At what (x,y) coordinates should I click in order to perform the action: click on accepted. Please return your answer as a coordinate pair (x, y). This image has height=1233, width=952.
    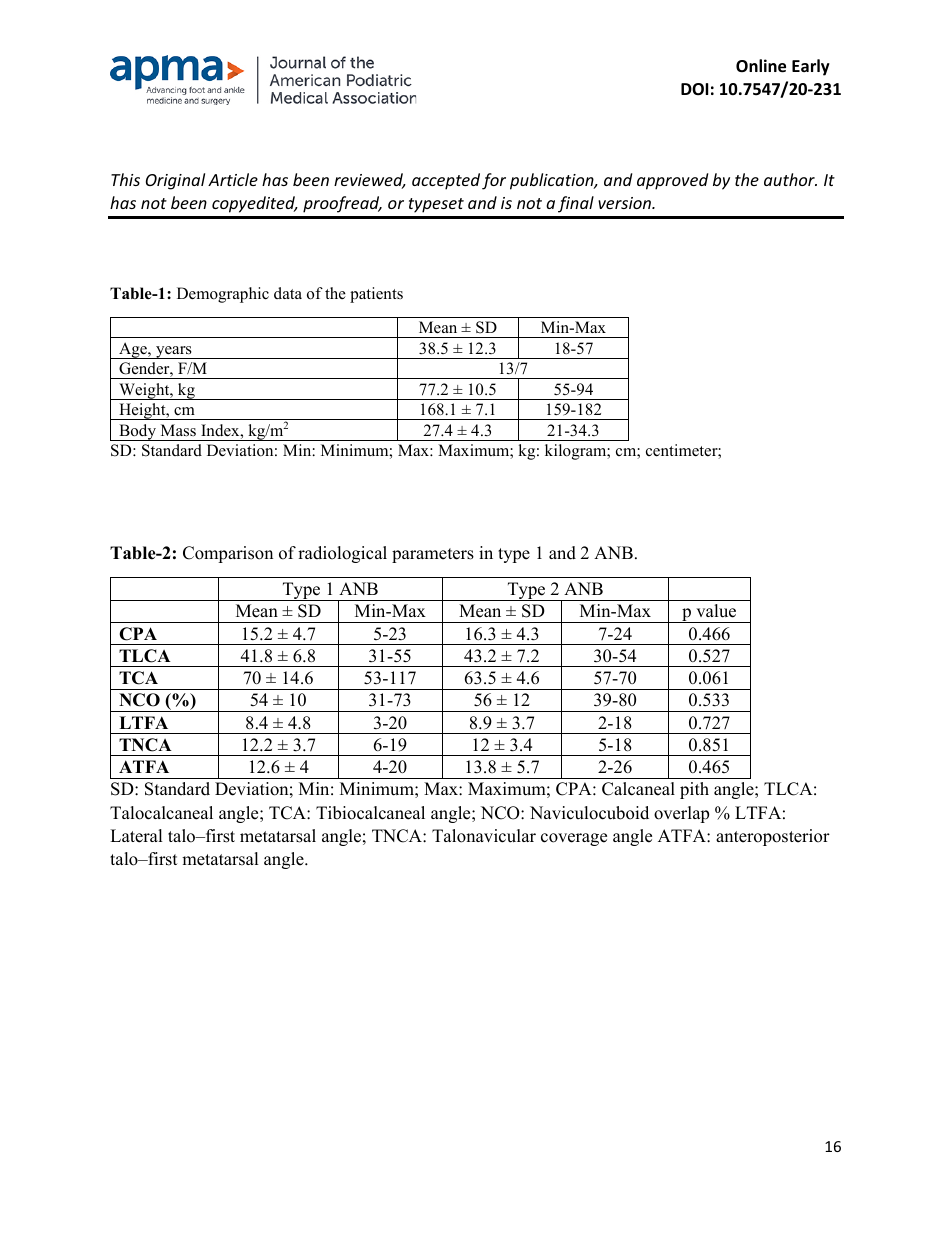
    Looking at the image, I should click on (446, 181).
